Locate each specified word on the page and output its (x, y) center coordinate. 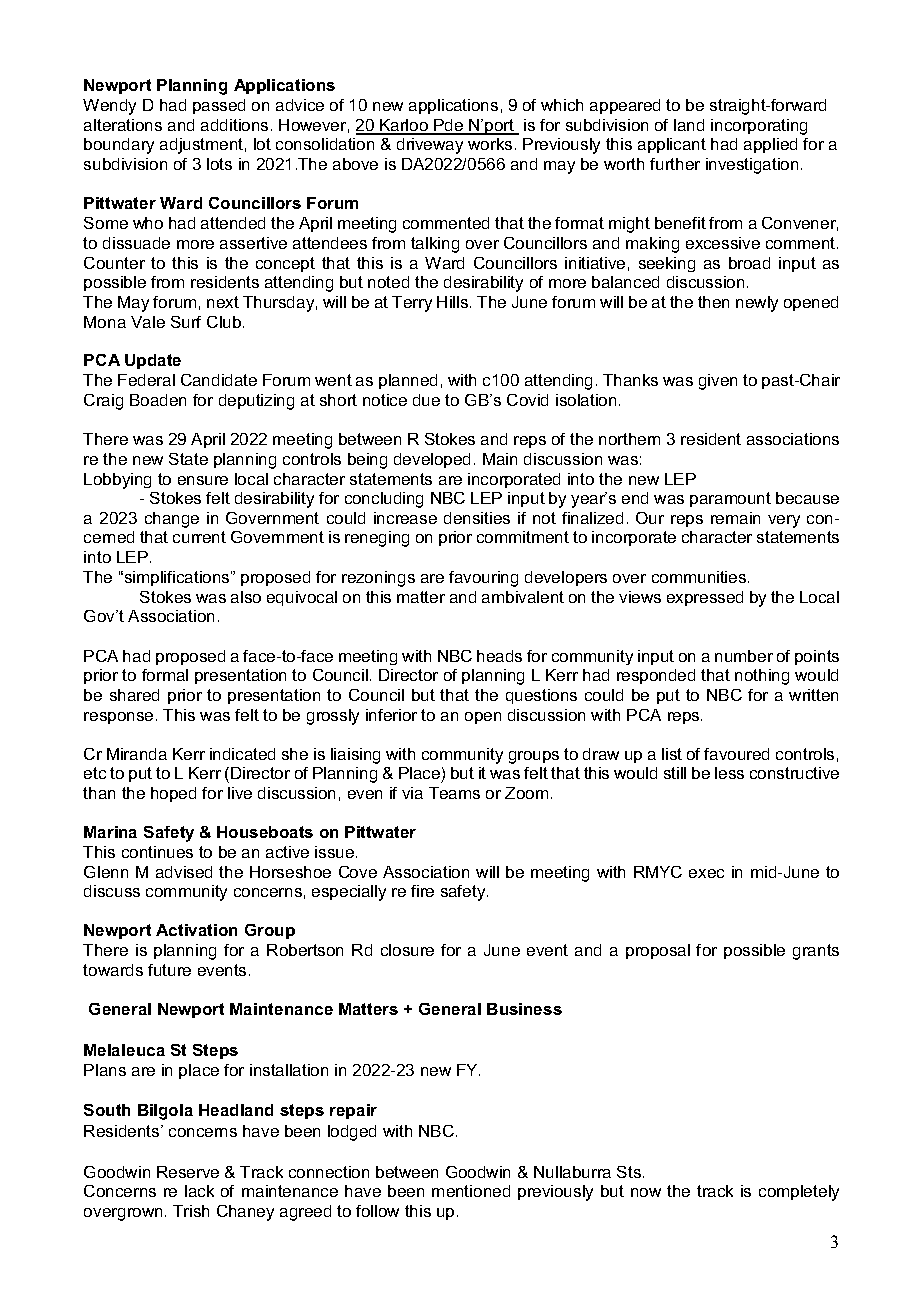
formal (165, 675)
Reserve (188, 1172)
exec (706, 873)
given (718, 382)
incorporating (759, 127)
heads (499, 656)
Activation (196, 930)
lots (219, 164)
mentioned (471, 1191)
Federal (146, 380)
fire (422, 891)
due (426, 400)
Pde (449, 126)
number (744, 656)
